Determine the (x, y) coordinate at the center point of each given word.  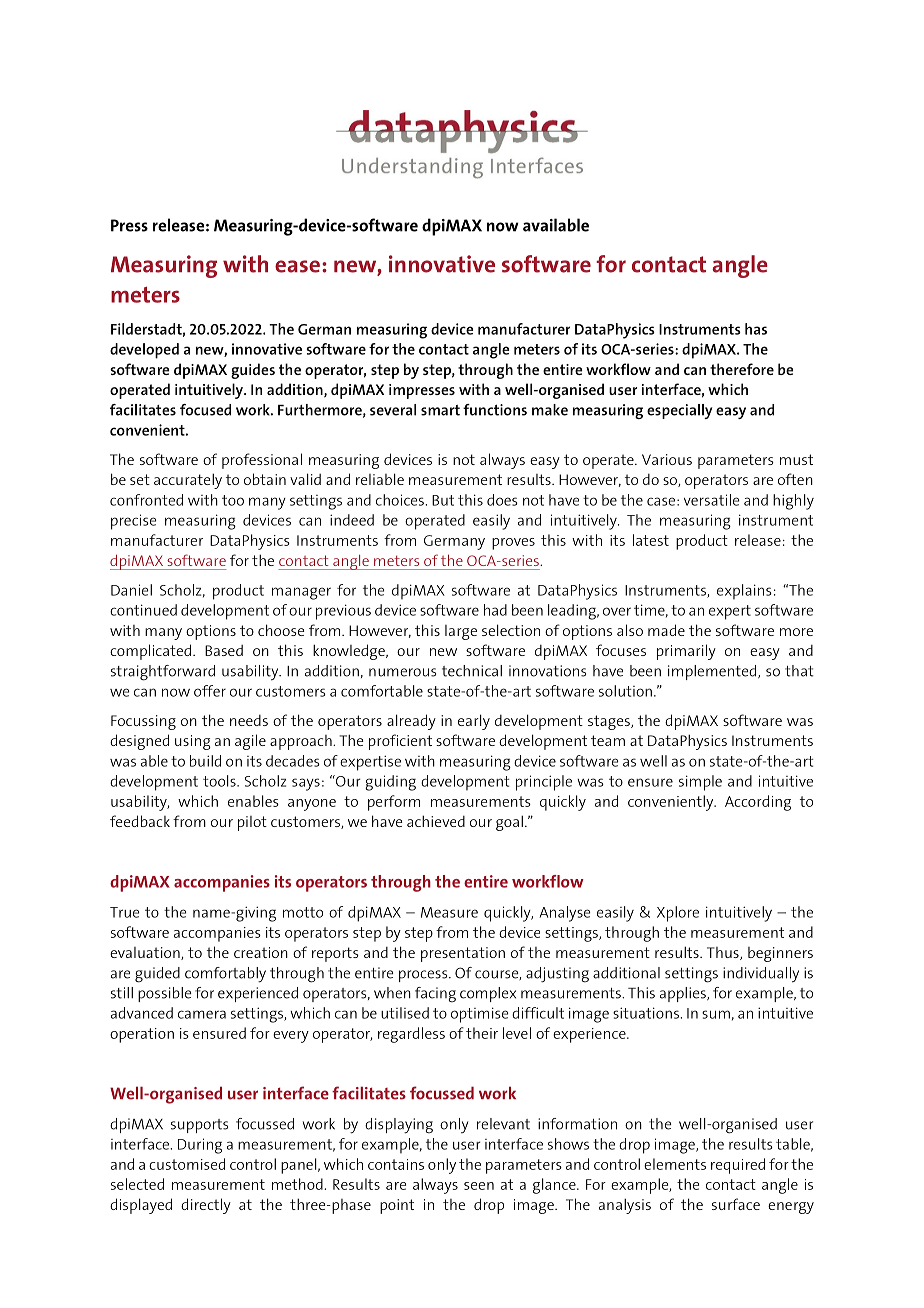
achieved (436, 821)
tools (220, 781)
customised (187, 1164)
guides (253, 371)
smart (440, 410)
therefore (742, 369)
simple (700, 783)
